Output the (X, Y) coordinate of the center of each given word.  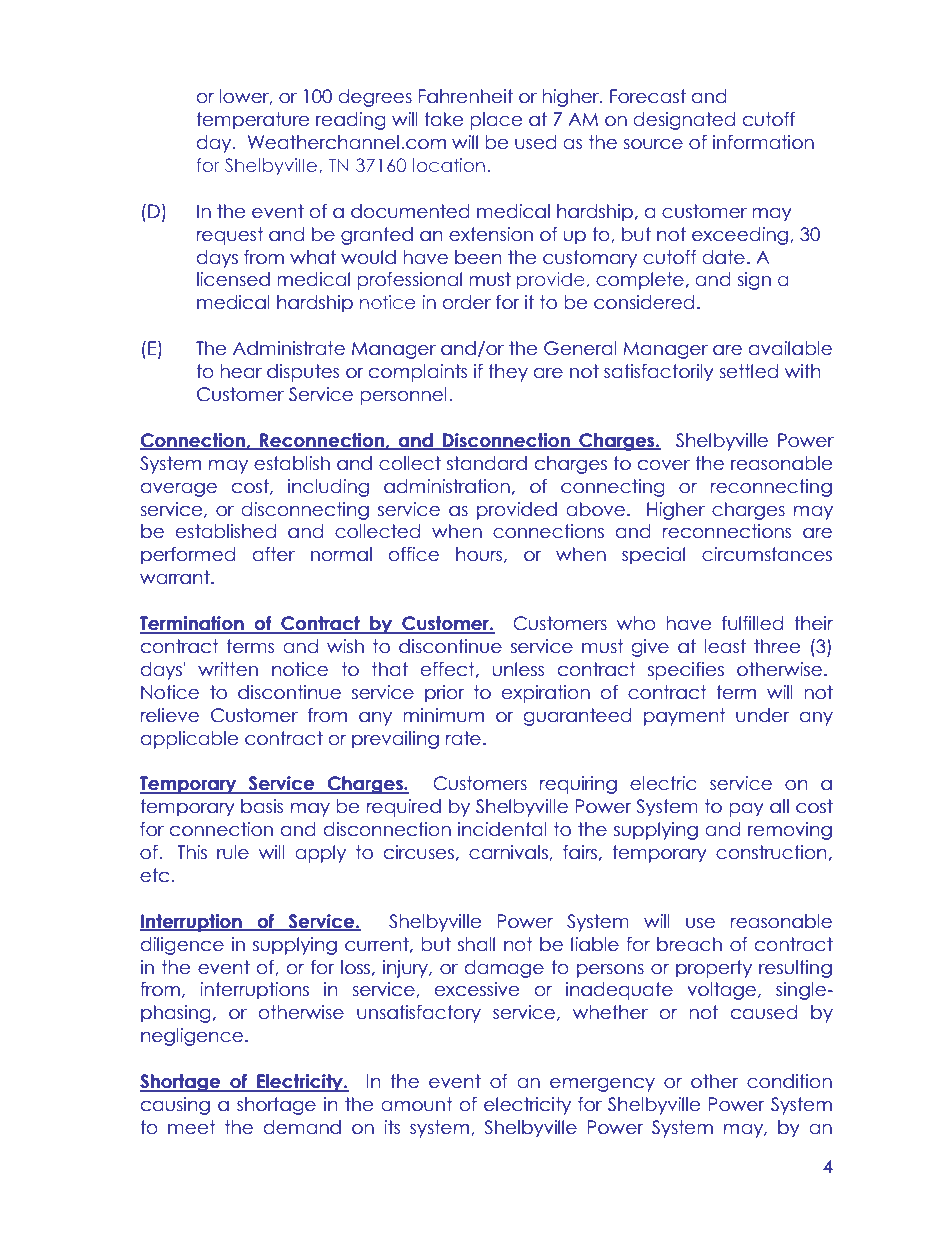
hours (480, 555)
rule (233, 852)
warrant (176, 577)
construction (771, 852)
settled (748, 371)
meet (192, 1127)
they (508, 373)
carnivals (509, 853)
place (496, 121)
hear (241, 371)
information (763, 142)
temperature (253, 121)
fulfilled (752, 623)
